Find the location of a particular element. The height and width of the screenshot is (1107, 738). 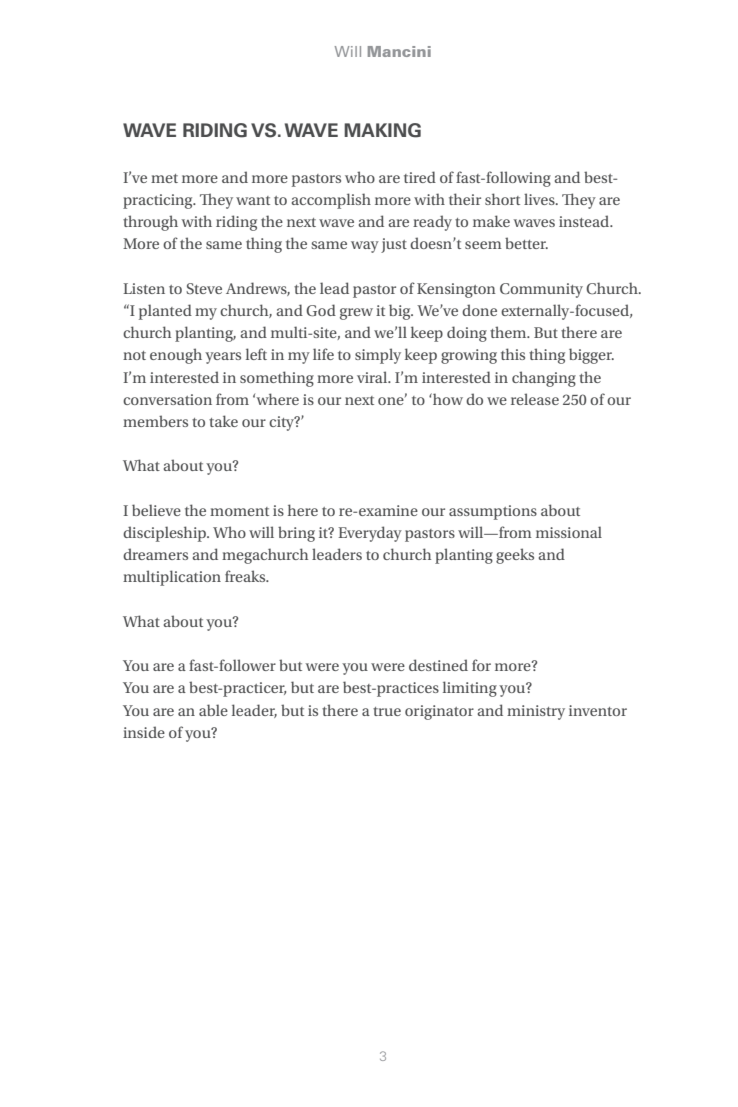

lives is located at coordinates (540, 199).
